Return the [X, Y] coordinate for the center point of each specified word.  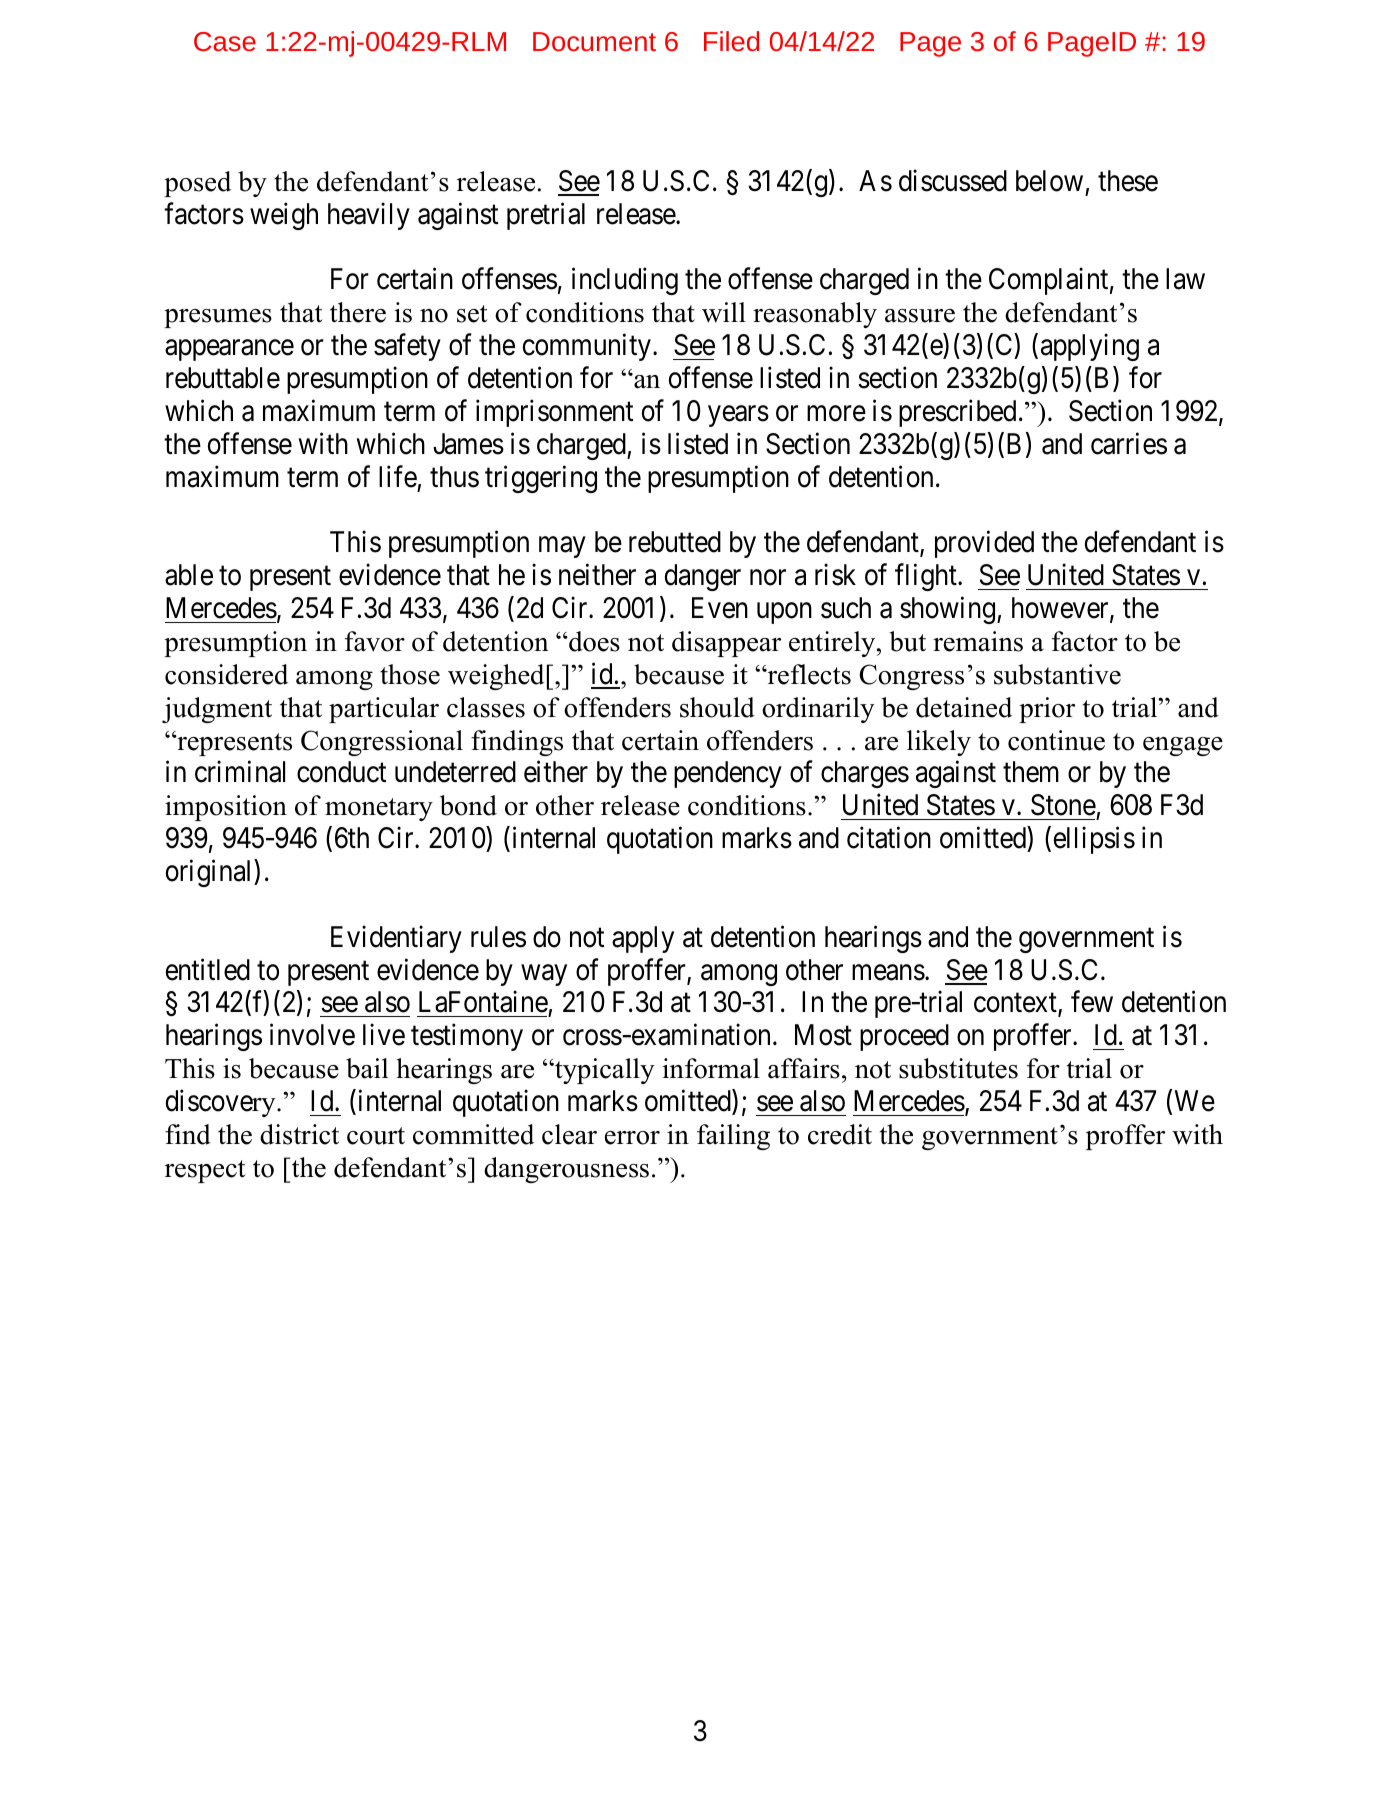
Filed [731, 41]
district [299, 1134]
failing [733, 1137]
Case [225, 41]
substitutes [958, 1068]
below [1049, 181]
